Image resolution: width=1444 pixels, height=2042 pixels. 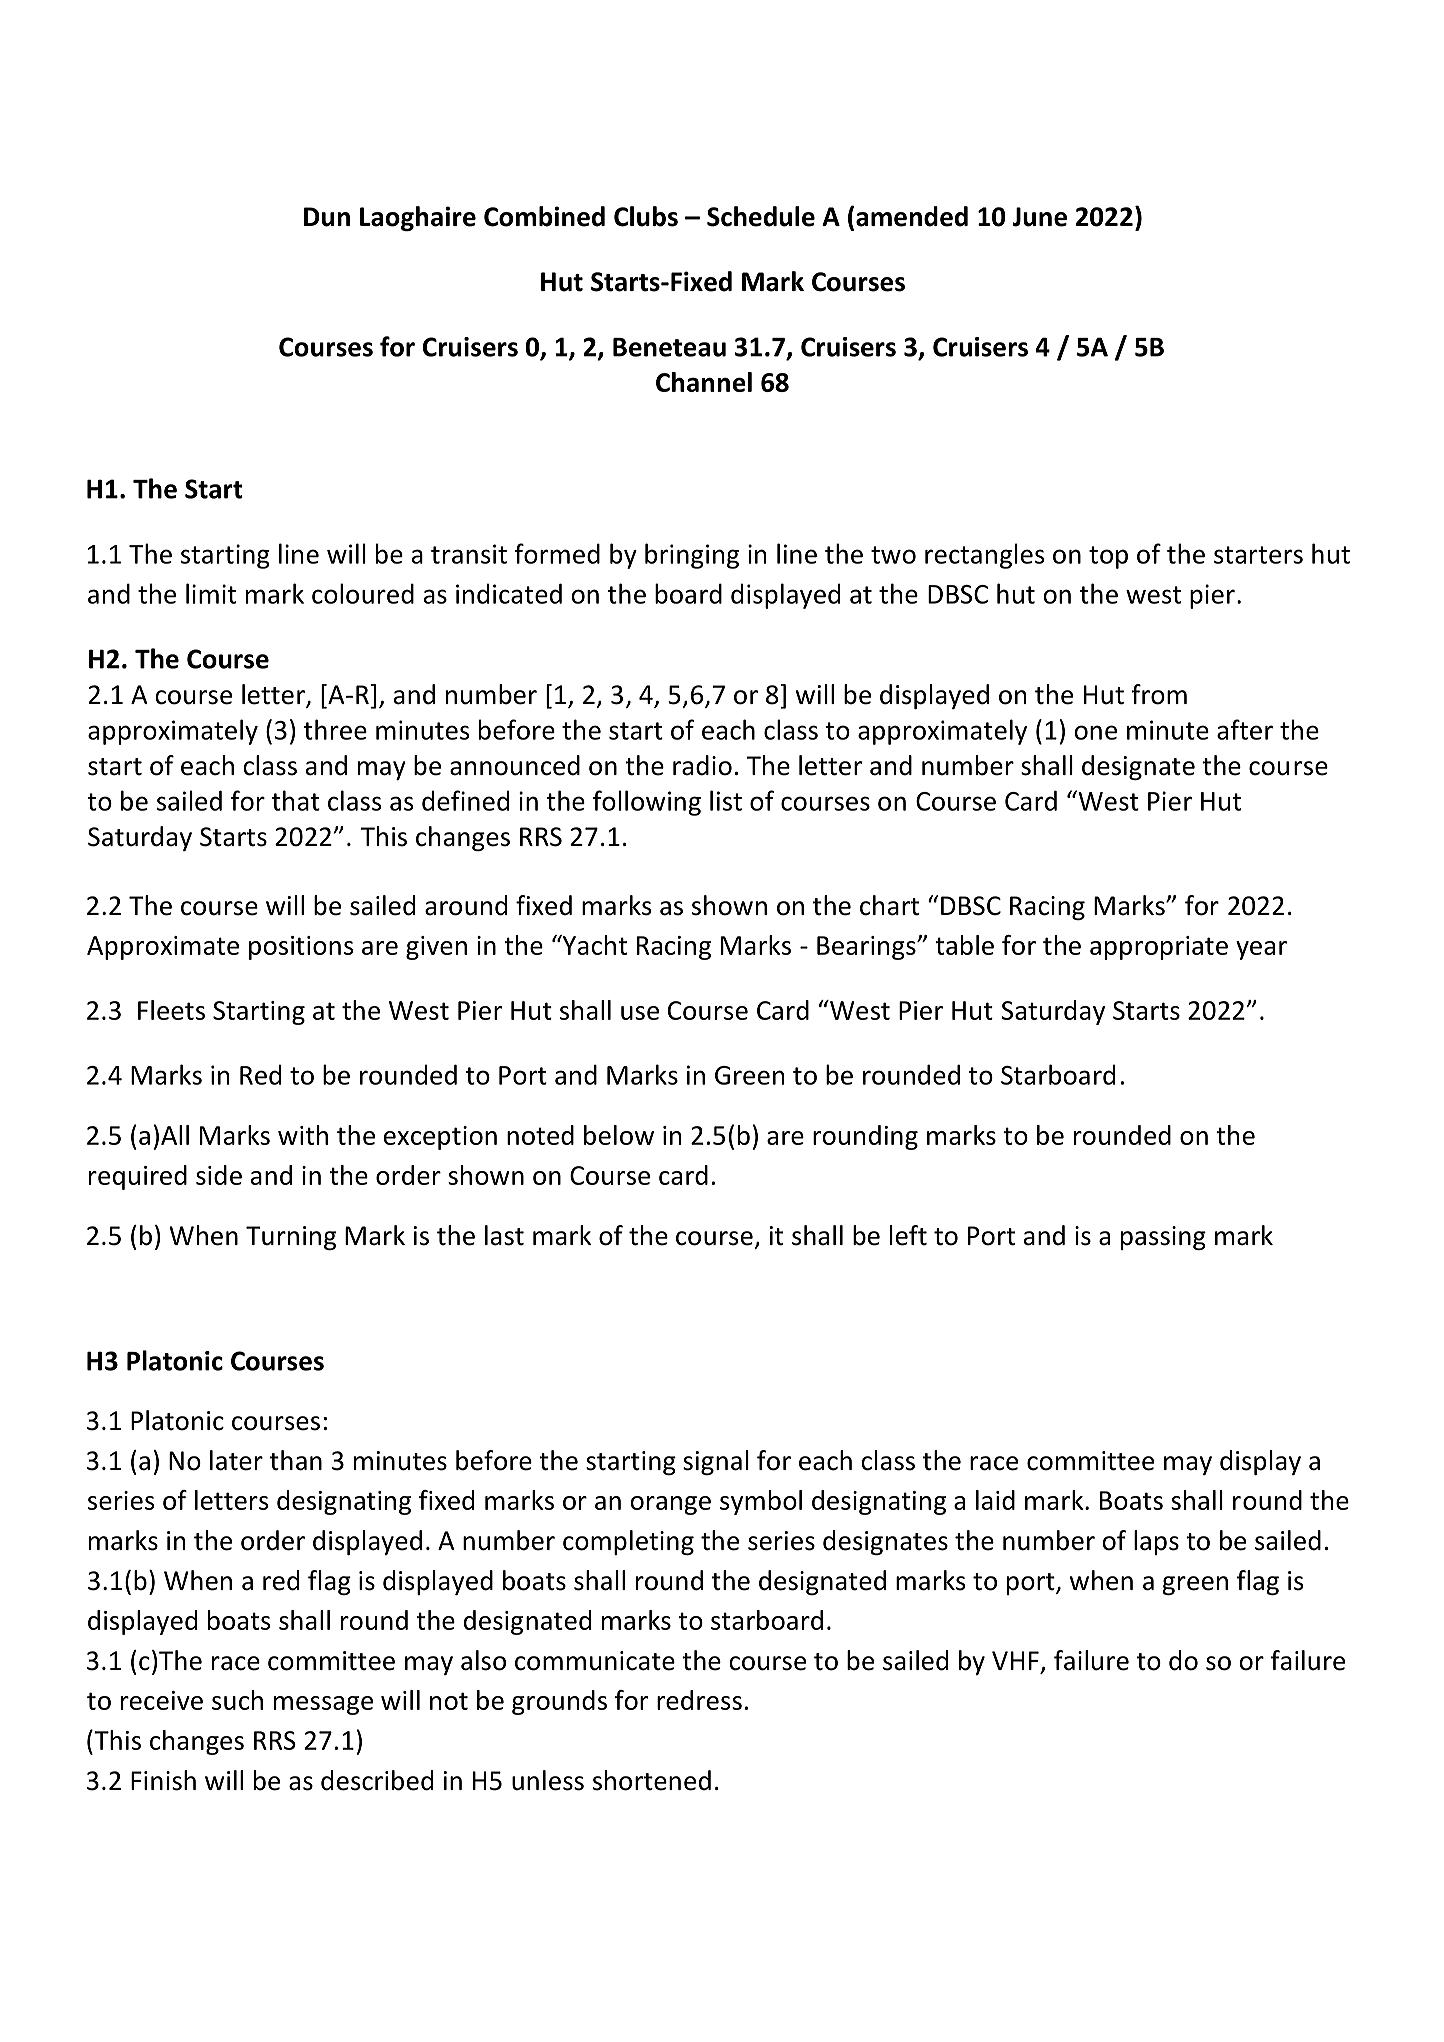 I want to click on appropriate, so click(x=1159, y=948).
